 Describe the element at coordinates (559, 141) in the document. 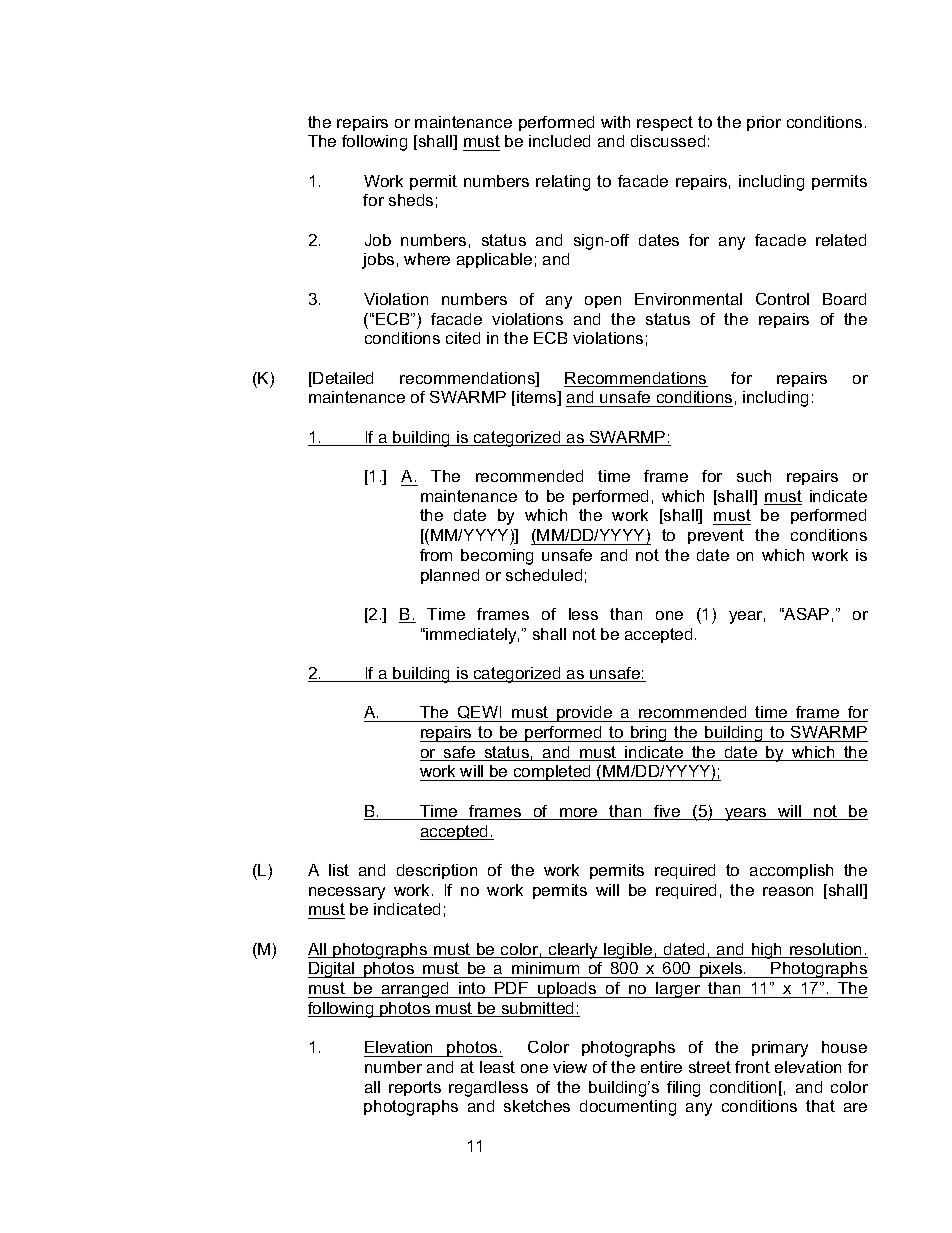

I see `included` at that location.
